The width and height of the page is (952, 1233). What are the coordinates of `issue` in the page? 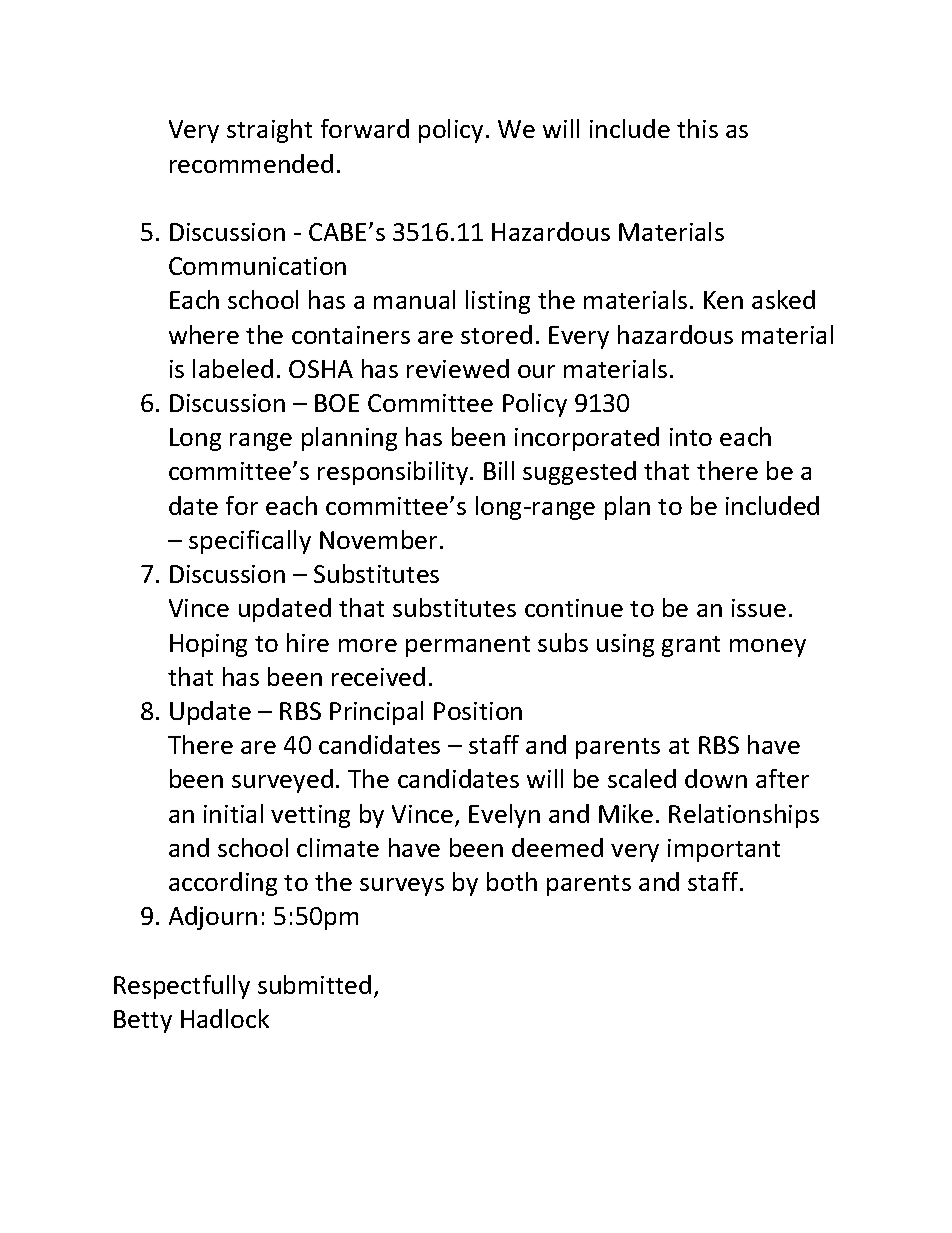 It's located at (759, 608).
